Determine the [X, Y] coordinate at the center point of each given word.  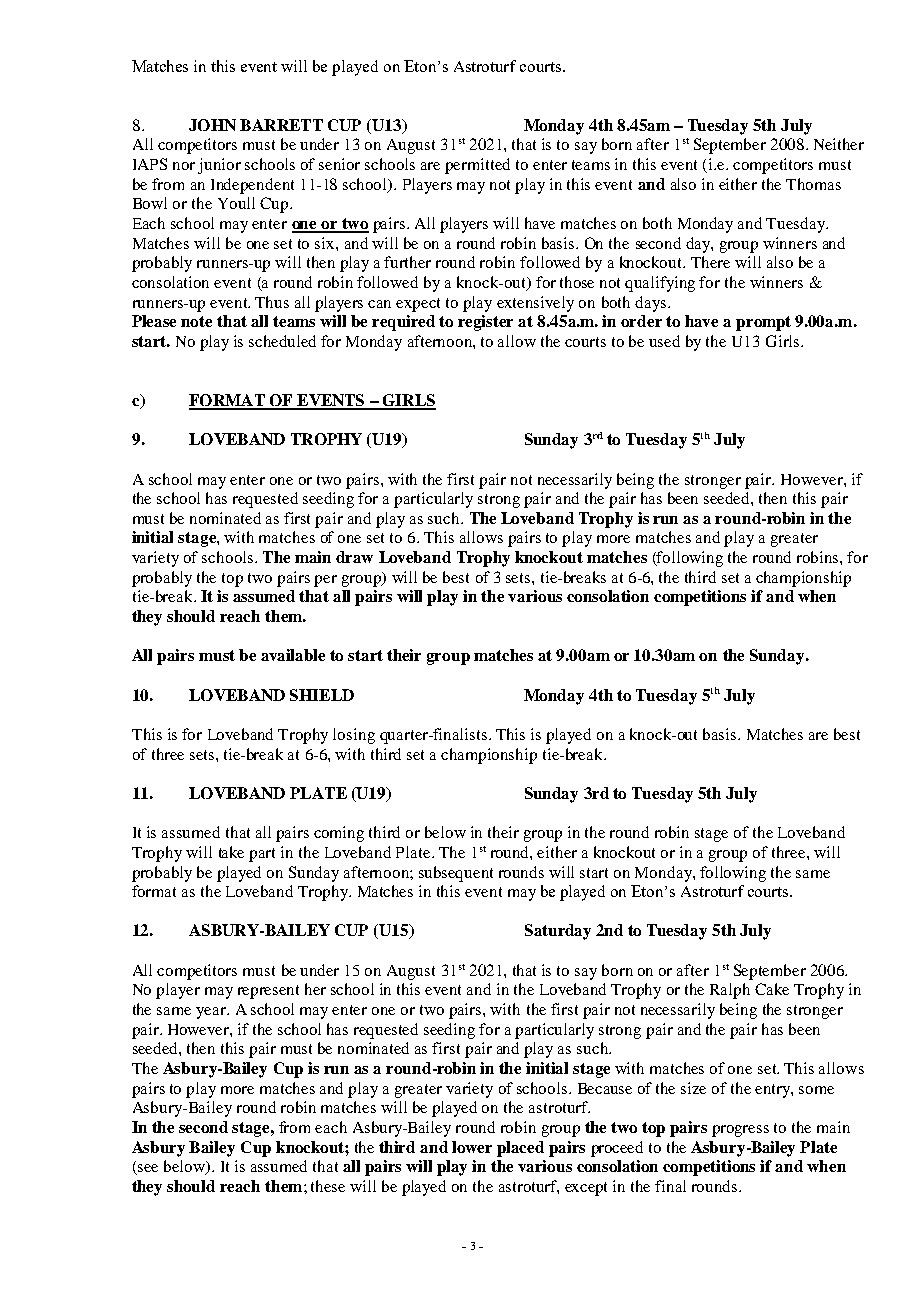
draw [354, 557]
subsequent [456, 874]
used [664, 341]
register [485, 323]
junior [219, 166]
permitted [477, 166]
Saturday [558, 932]
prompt [763, 323]
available [293, 655]
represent [268, 992]
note [196, 321]
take [231, 852]
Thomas [813, 184]
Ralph [730, 991]
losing [354, 736]
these [328, 1186]
